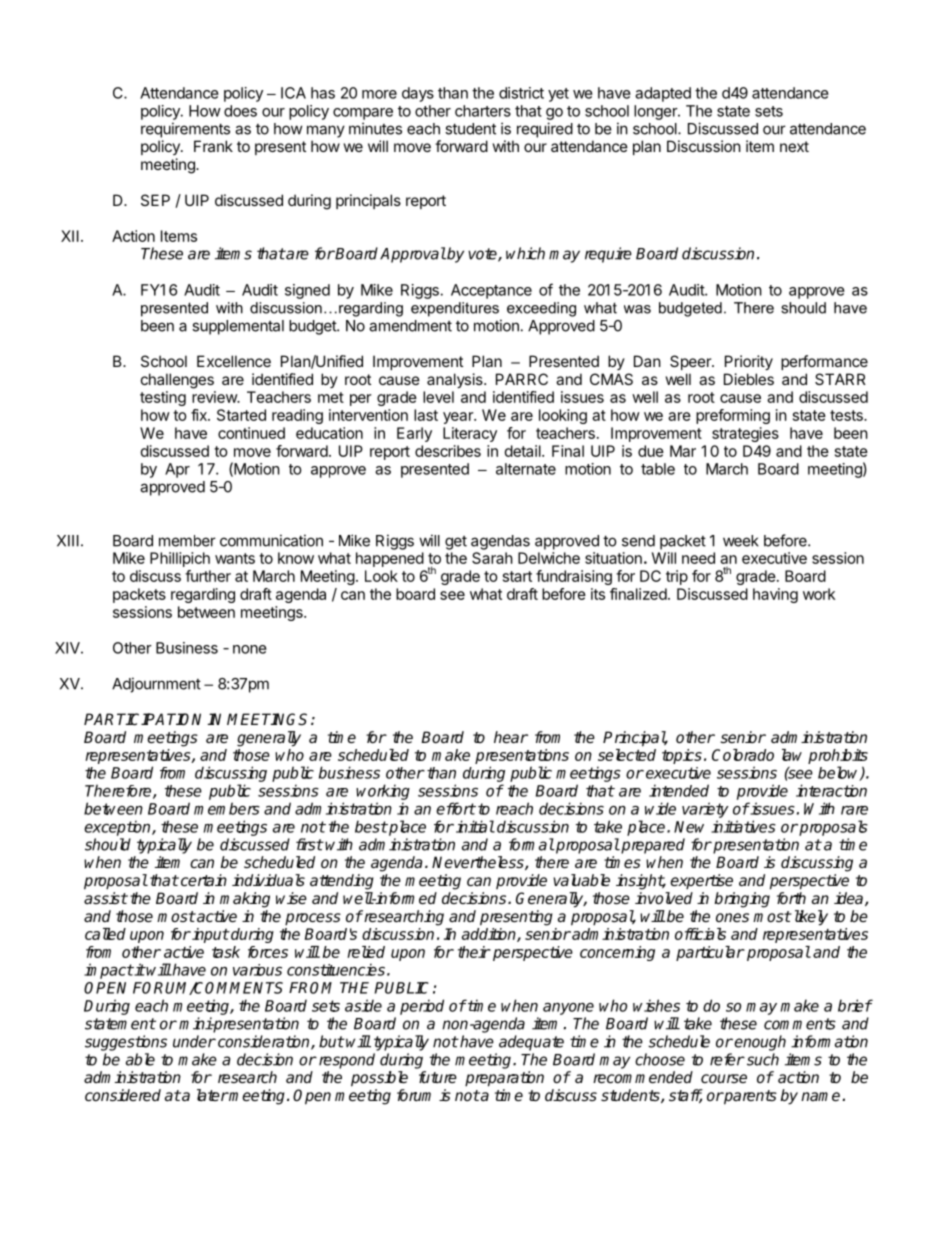 This page has width=952, height=1233. I want to click on further, so click(208, 576).
